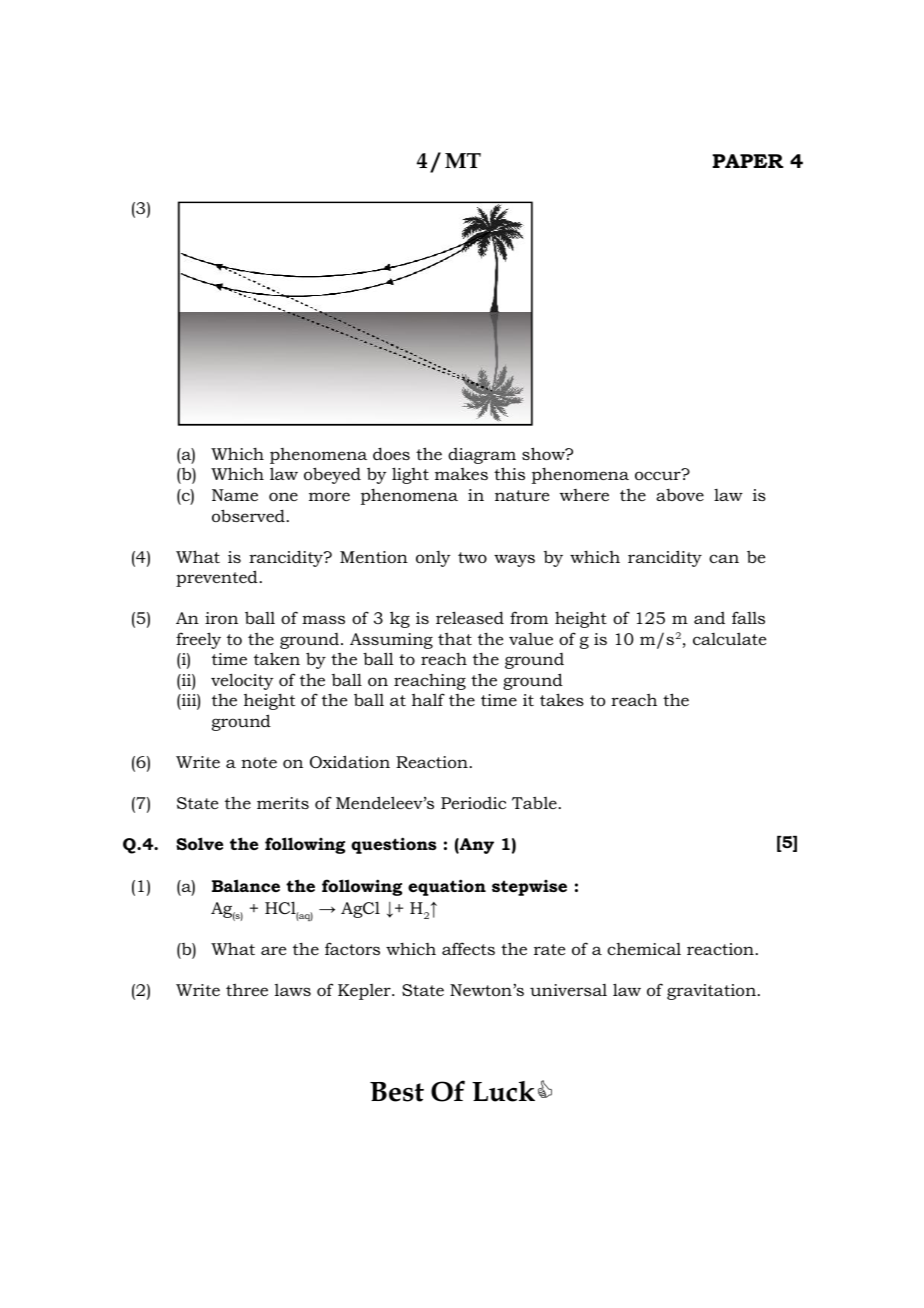 The height and width of the screenshot is (1308, 924). Describe the element at coordinates (391, 453) in the screenshot. I see `does` at that location.
